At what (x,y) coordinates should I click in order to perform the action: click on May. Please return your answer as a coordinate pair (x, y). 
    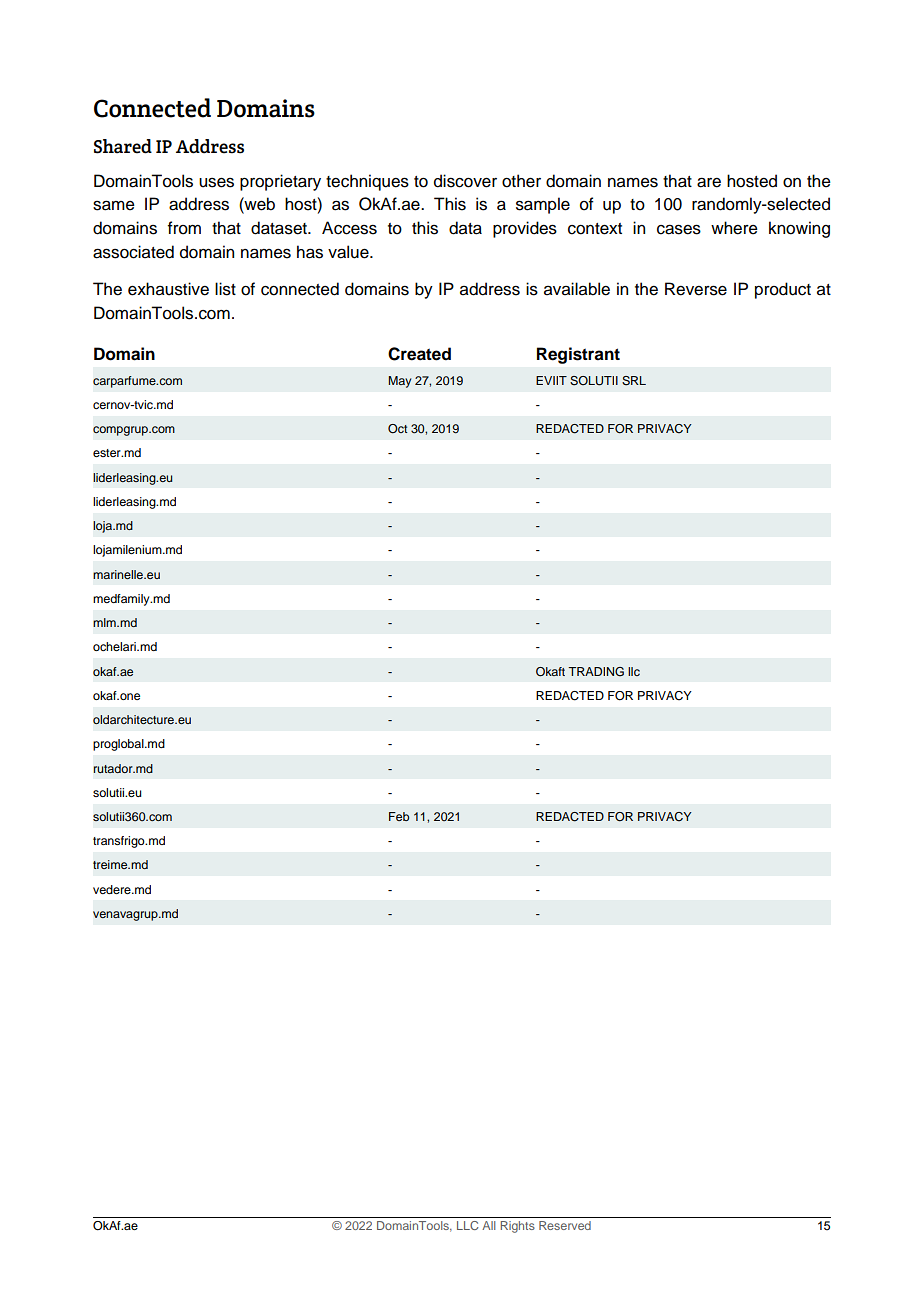
    Looking at the image, I should click on (399, 382).
